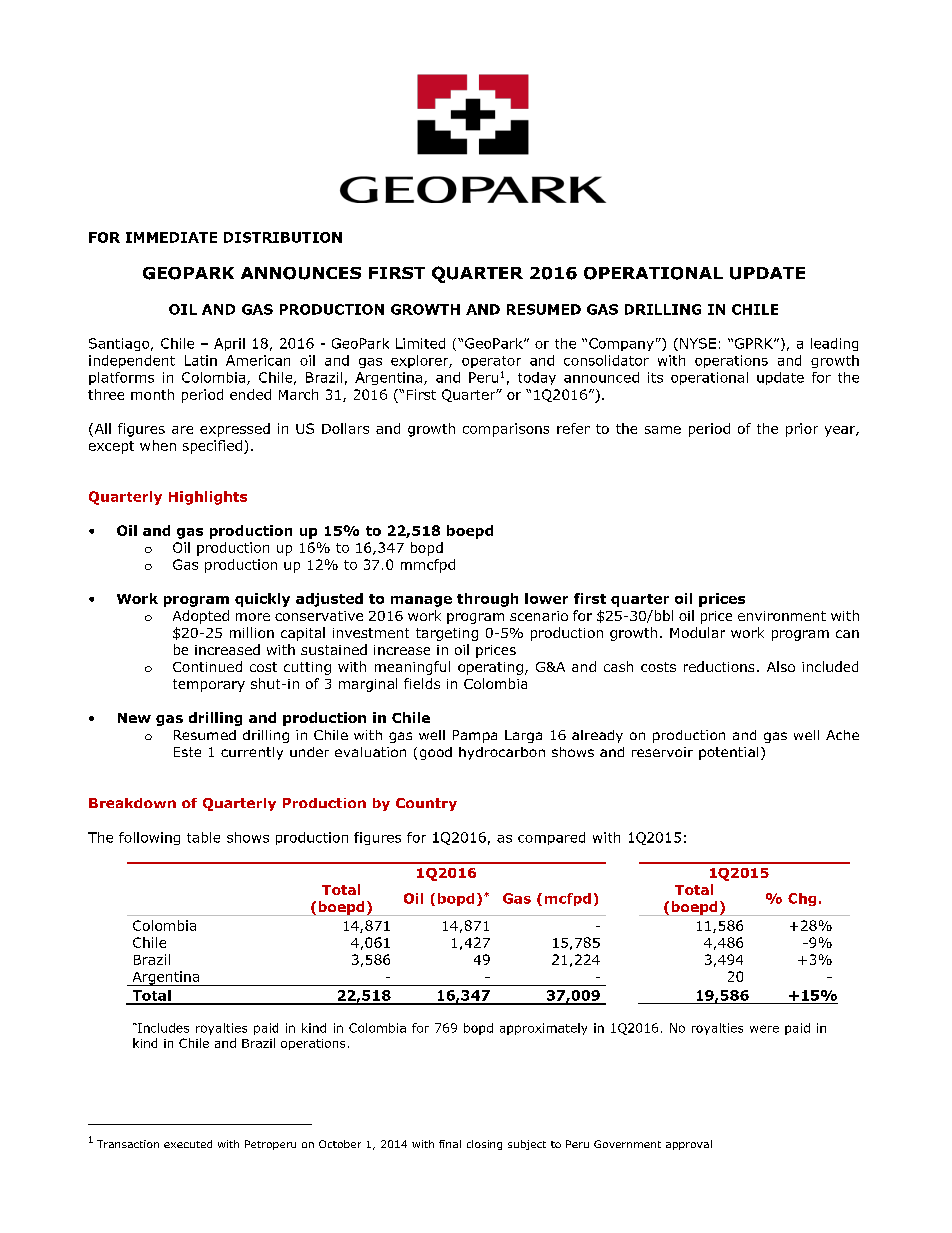 The height and width of the screenshot is (1233, 952). I want to click on temporary, so click(209, 685).
